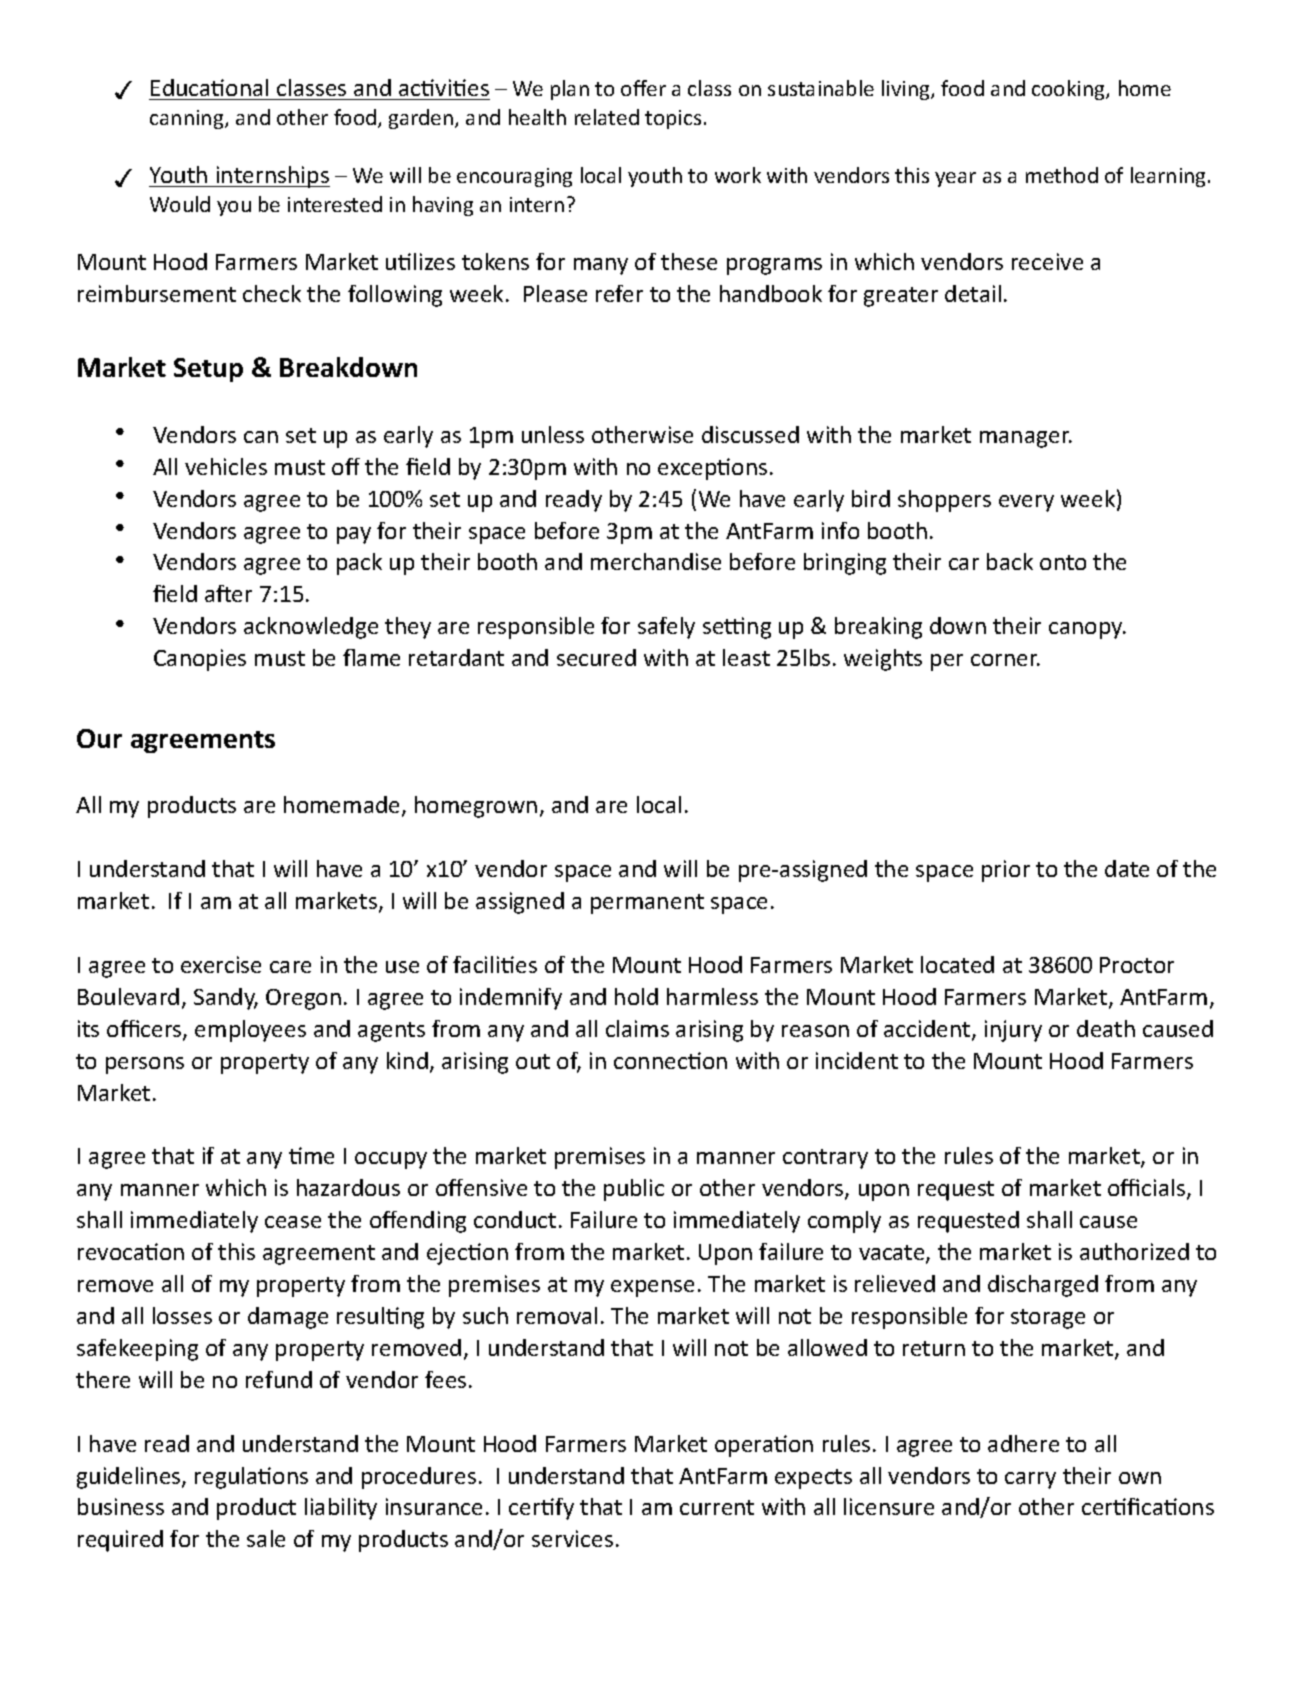  I want to click on unless, so click(553, 434).
